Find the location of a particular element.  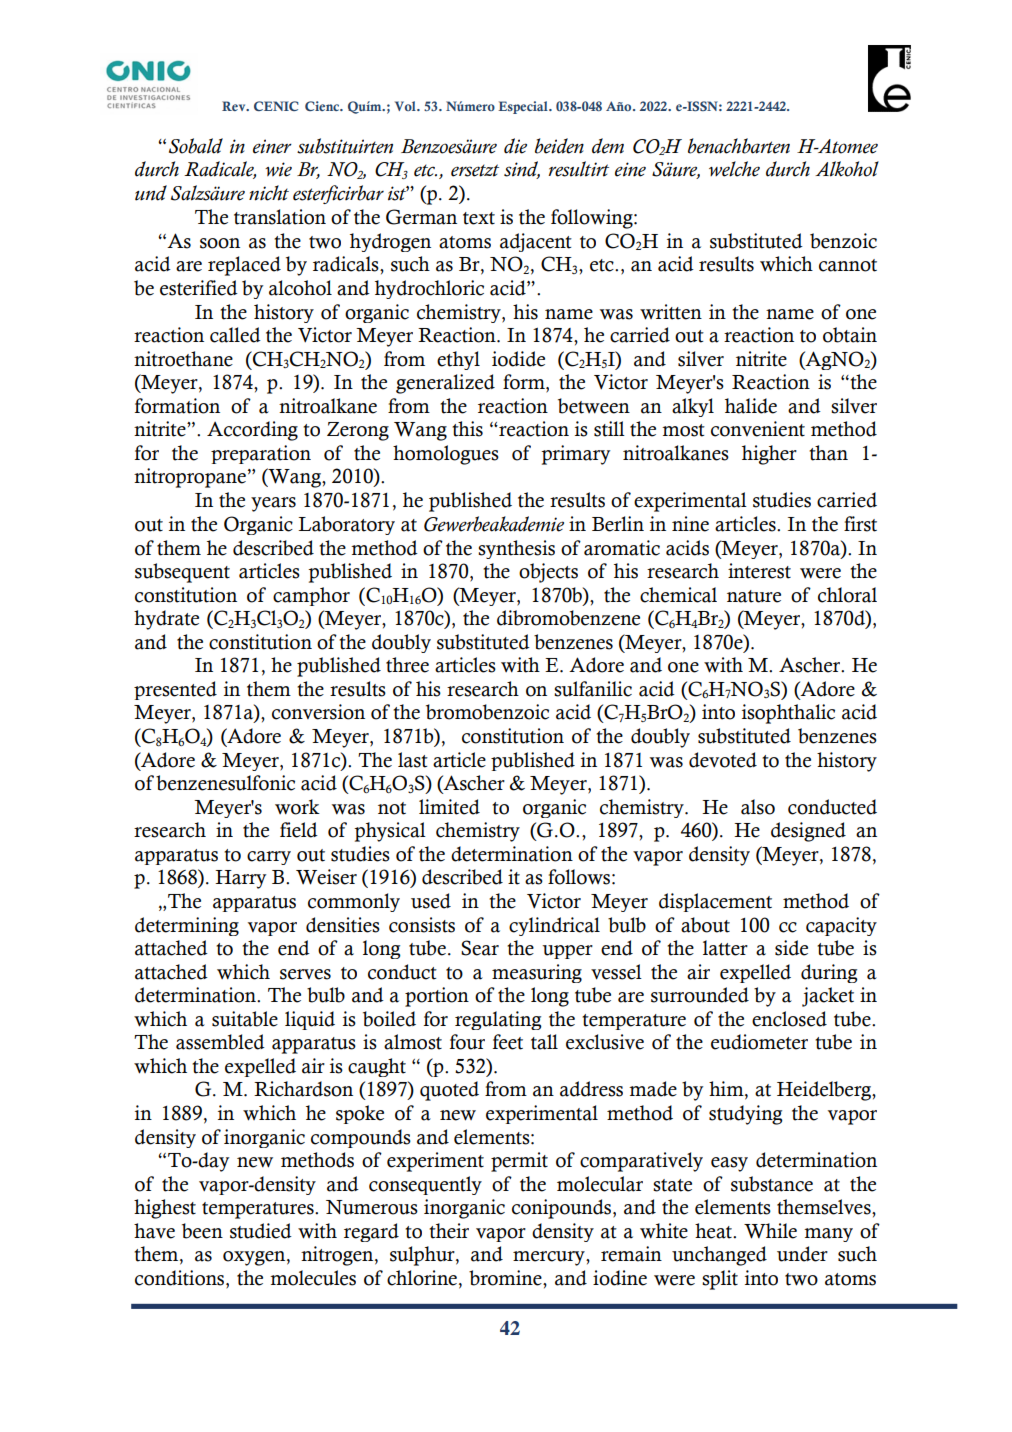

bromine is located at coordinates (506, 1278).
